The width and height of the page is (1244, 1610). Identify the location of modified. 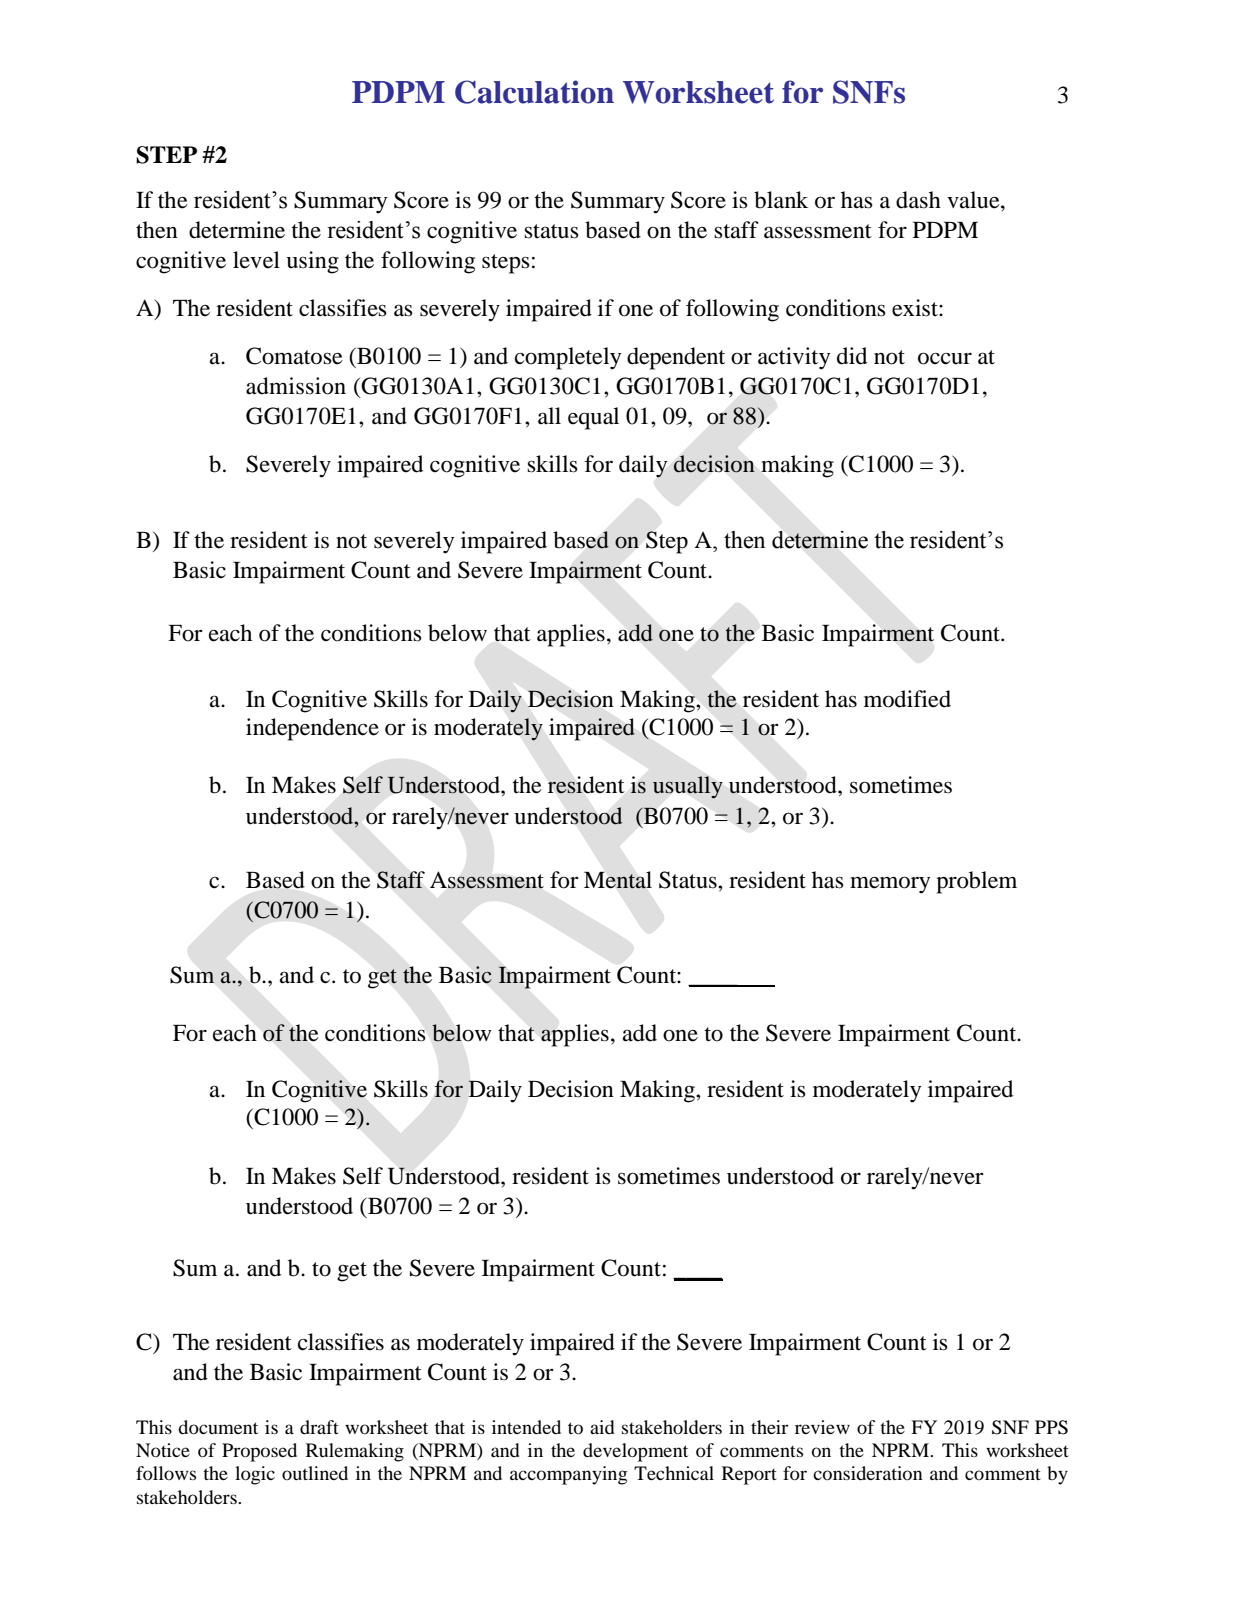
(907, 699).
